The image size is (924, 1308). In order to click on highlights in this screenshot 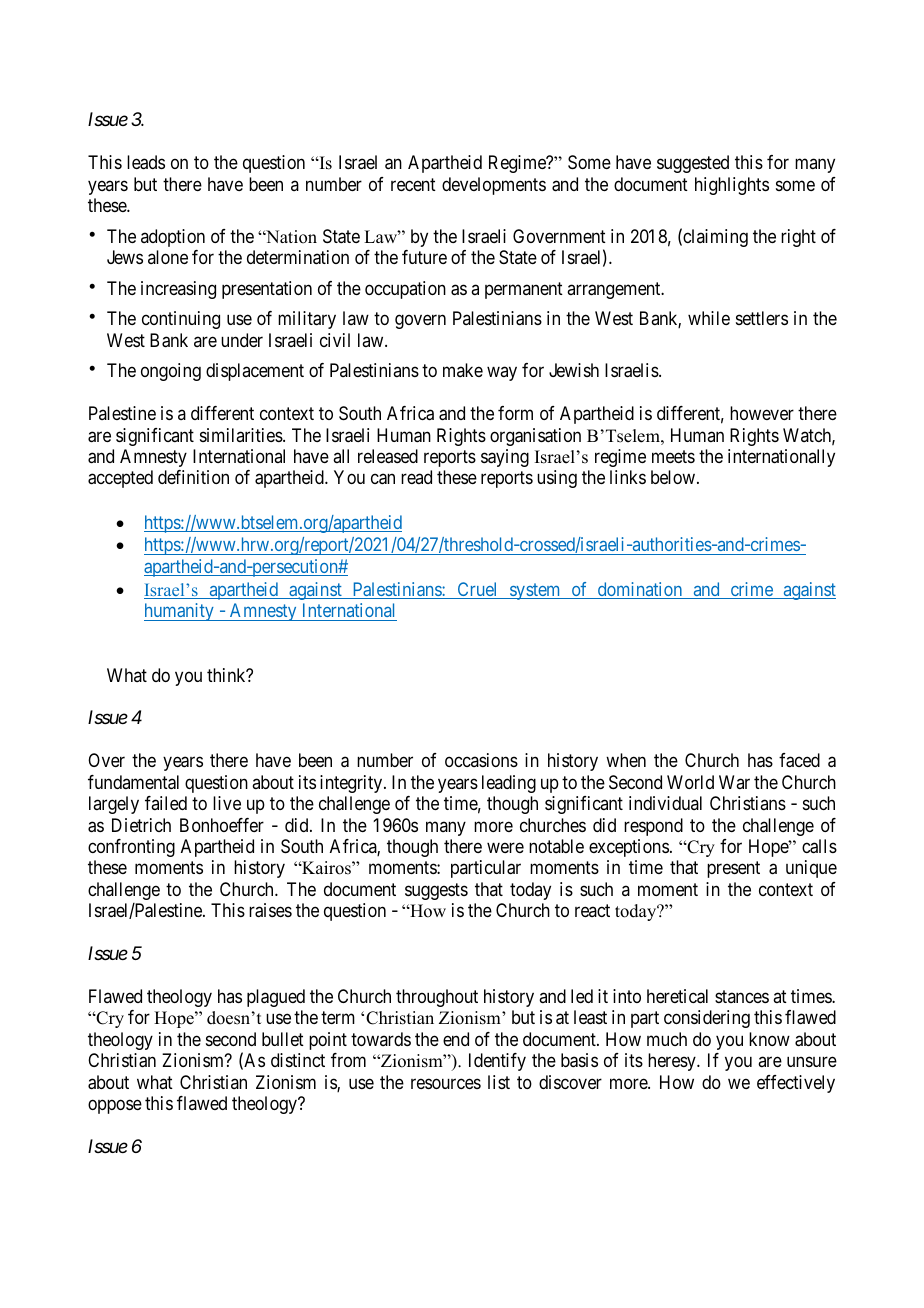, I will do `click(732, 186)`.
